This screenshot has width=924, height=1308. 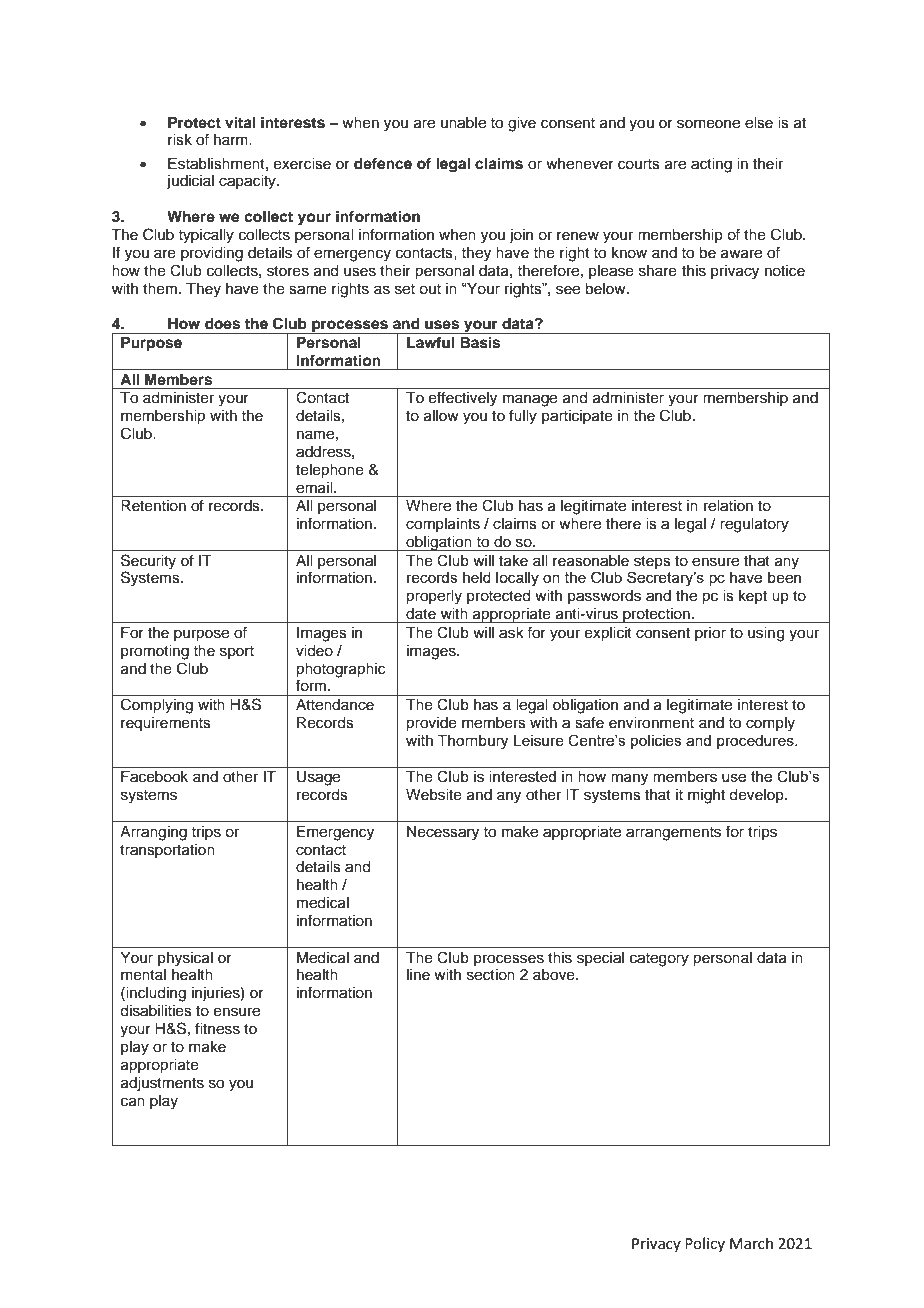 What do you see at coordinates (166, 724) in the screenshot?
I see `requirements` at bounding box center [166, 724].
